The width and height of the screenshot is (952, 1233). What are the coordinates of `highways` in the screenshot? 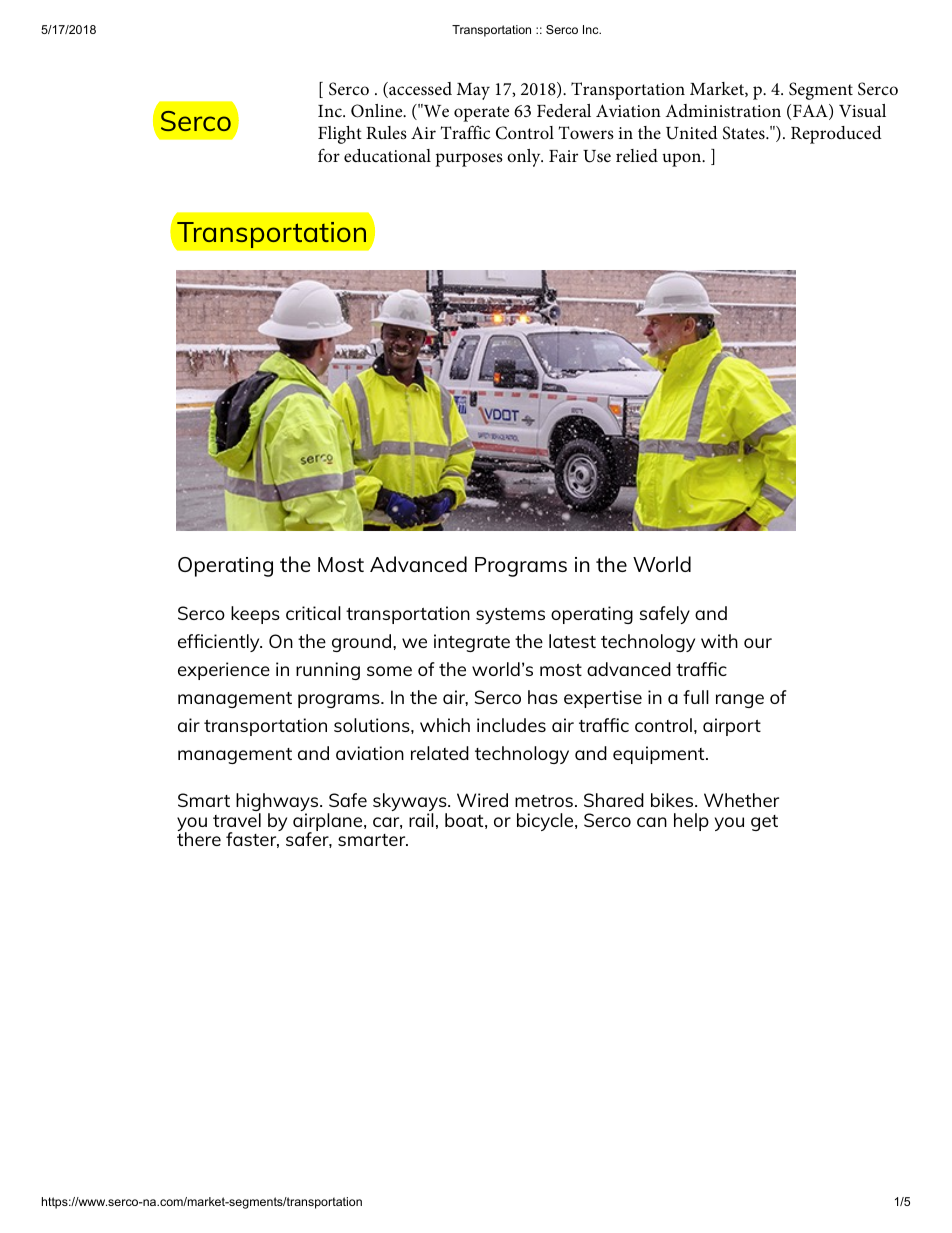 It's located at (278, 803).
